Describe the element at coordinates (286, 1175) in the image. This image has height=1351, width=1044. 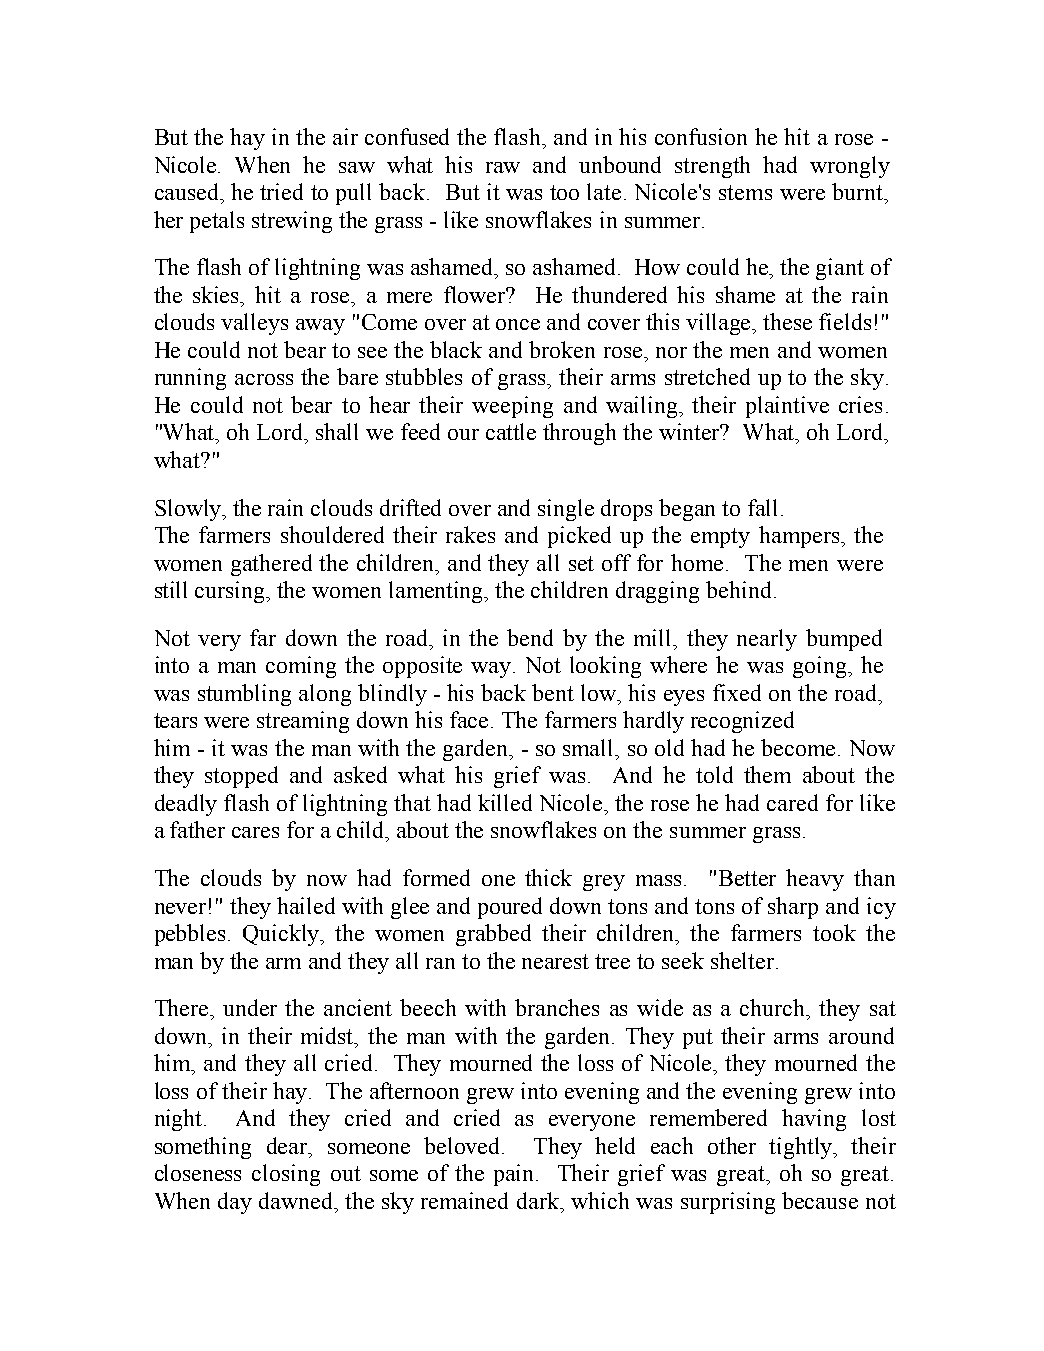
I see `closing` at that location.
